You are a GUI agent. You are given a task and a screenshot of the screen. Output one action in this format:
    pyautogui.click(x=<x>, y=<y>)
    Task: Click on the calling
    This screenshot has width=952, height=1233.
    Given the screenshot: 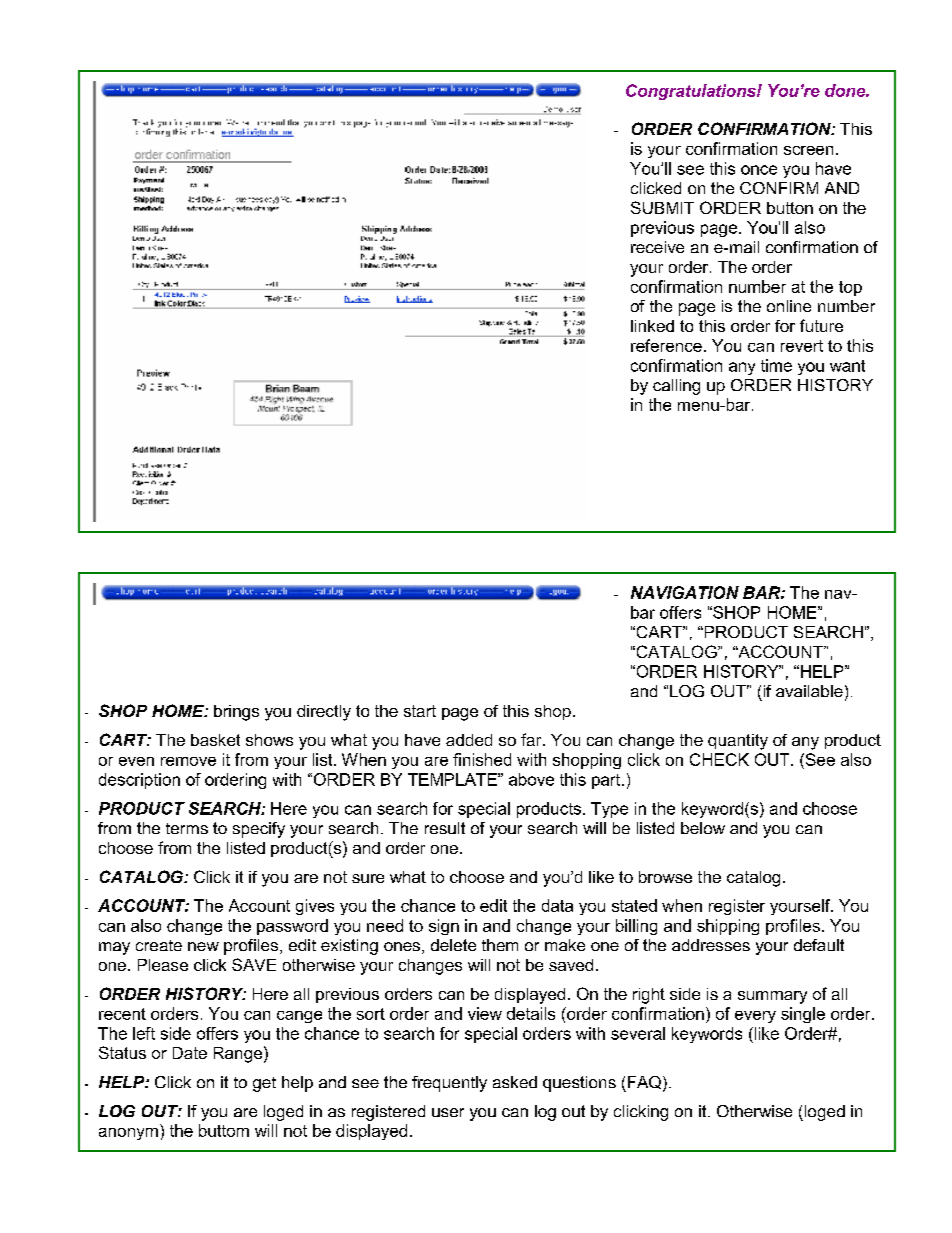 What is the action you would take?
    pyautogui.click(x=676, y=387)
